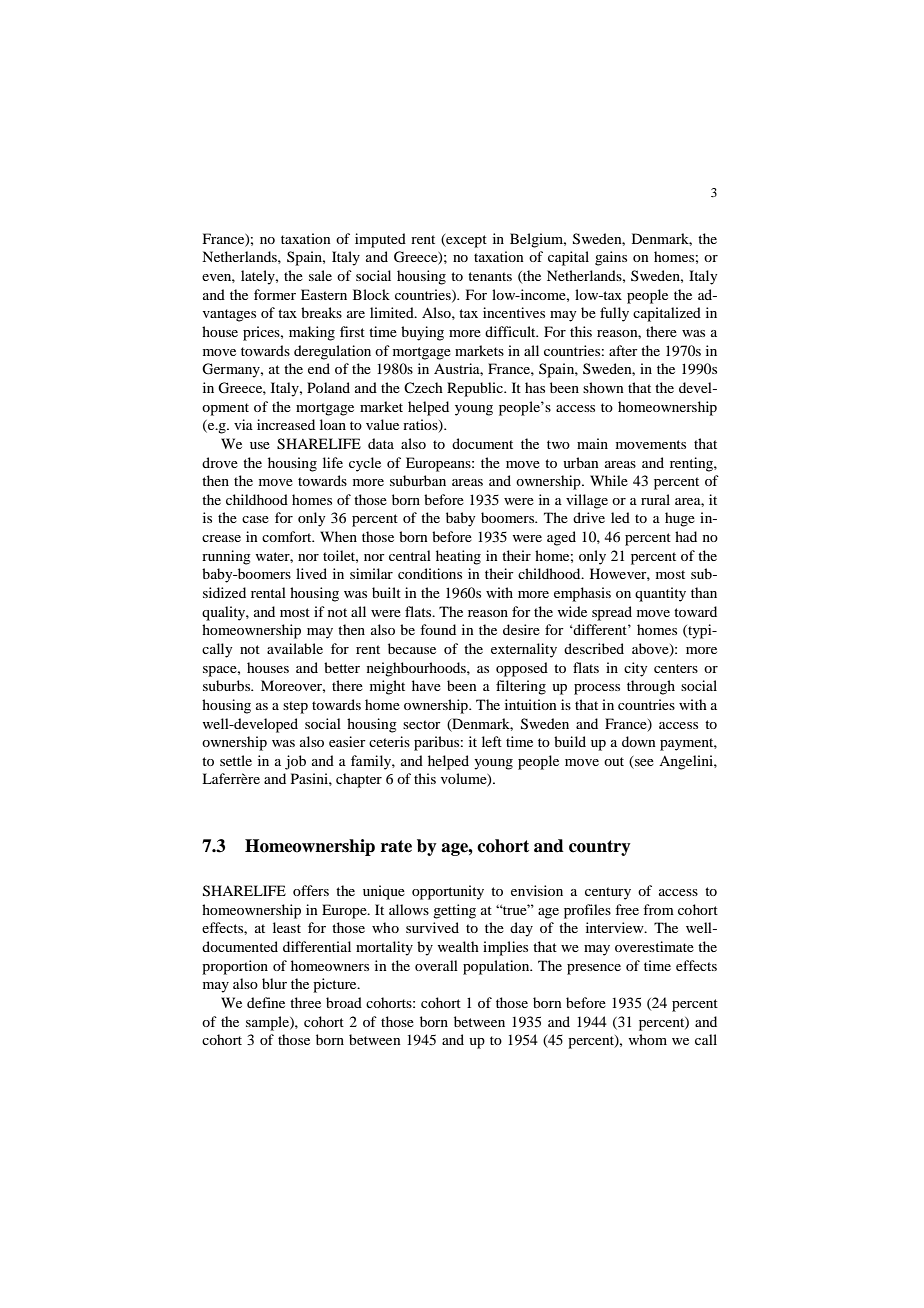 The image size is (924, 1308). What do you see at coordinates (490, 276) in the document?
I see `tenants` at bounding box center [490, 276].
